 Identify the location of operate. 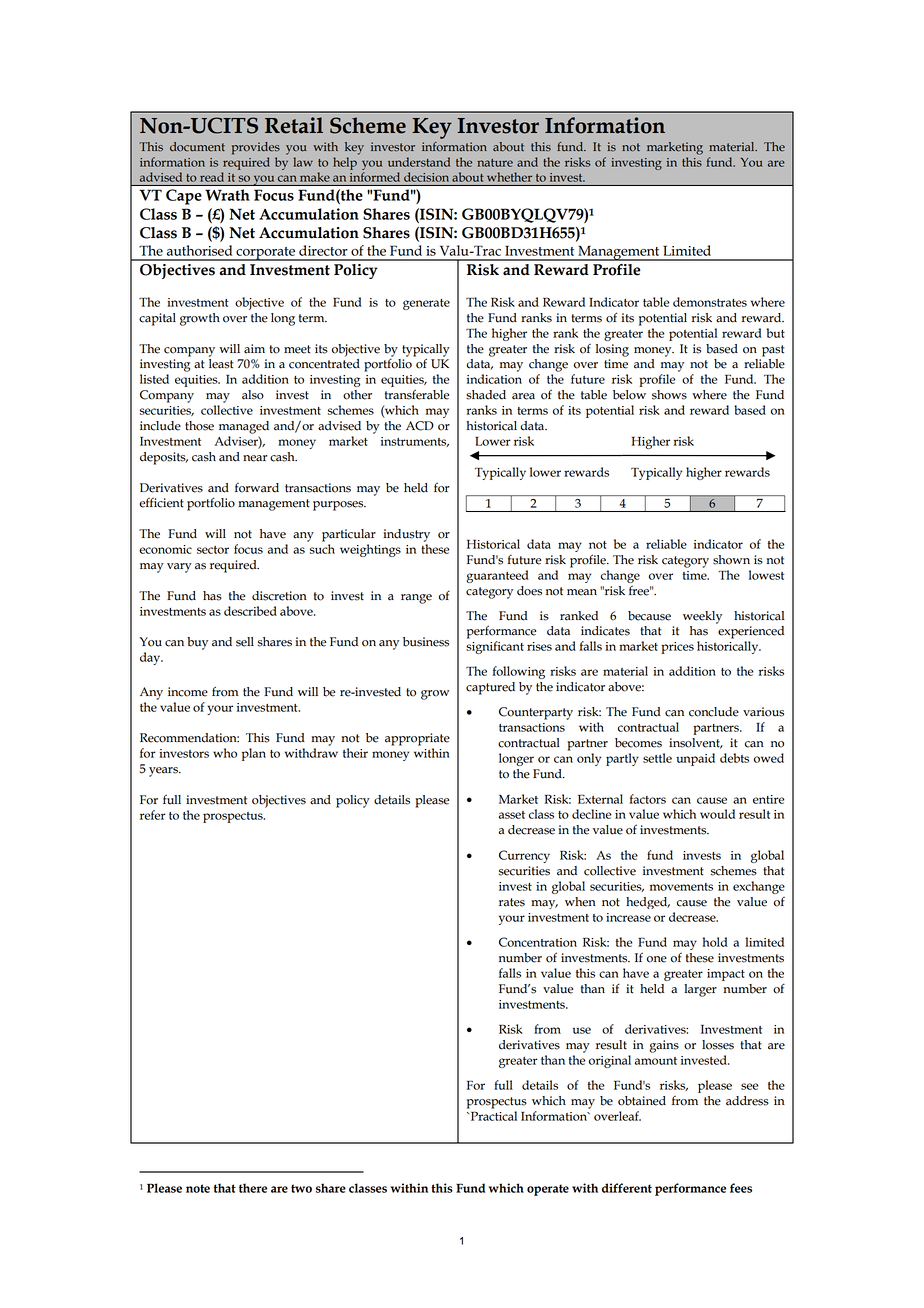
(548, 1190).
